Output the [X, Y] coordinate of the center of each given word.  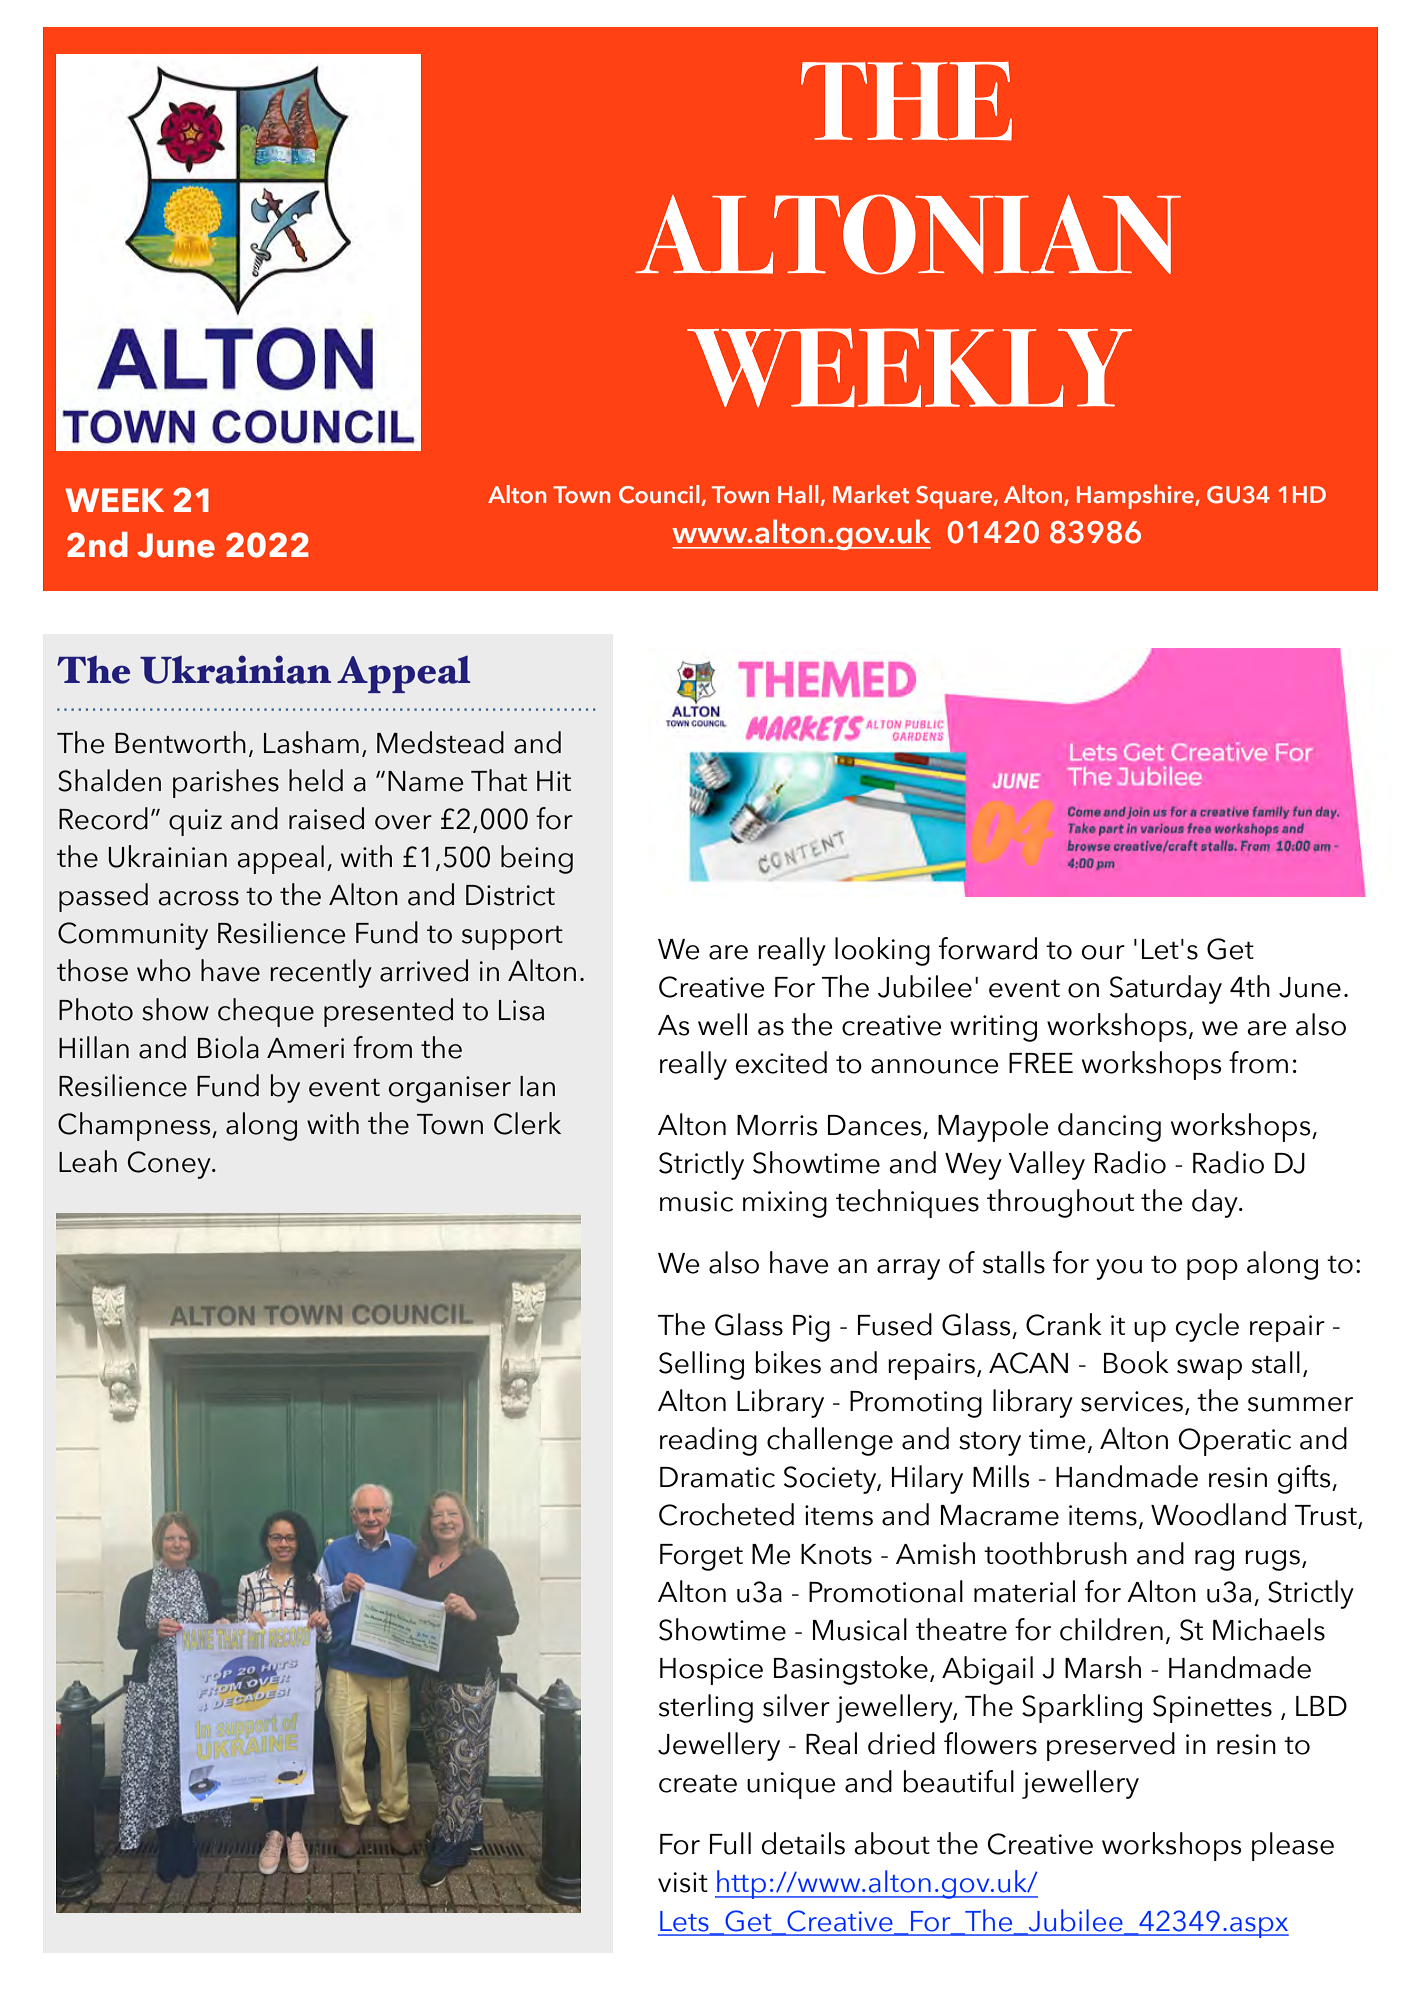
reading [708, 1441]
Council [660, 495]
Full [730, 1843]
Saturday [1166, 989]
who [164, 970]
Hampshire [1136, 496]
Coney [170, 1165]
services [1132, 1401]
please [1293, 1846]
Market [871, 494]
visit [683, 1882]
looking [882, 951]
